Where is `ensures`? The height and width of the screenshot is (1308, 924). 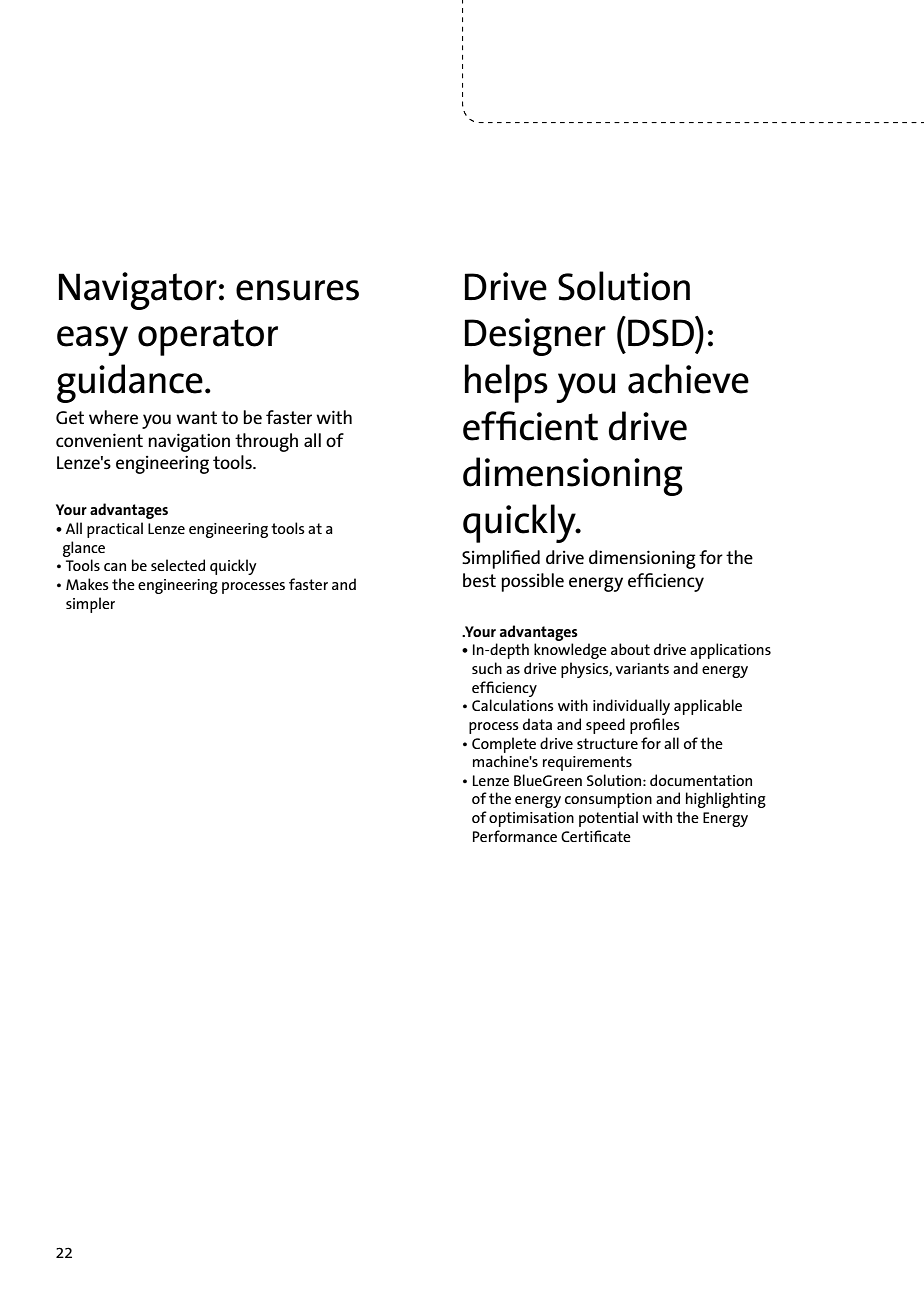
ensures is located at coordinates (297, 290).
